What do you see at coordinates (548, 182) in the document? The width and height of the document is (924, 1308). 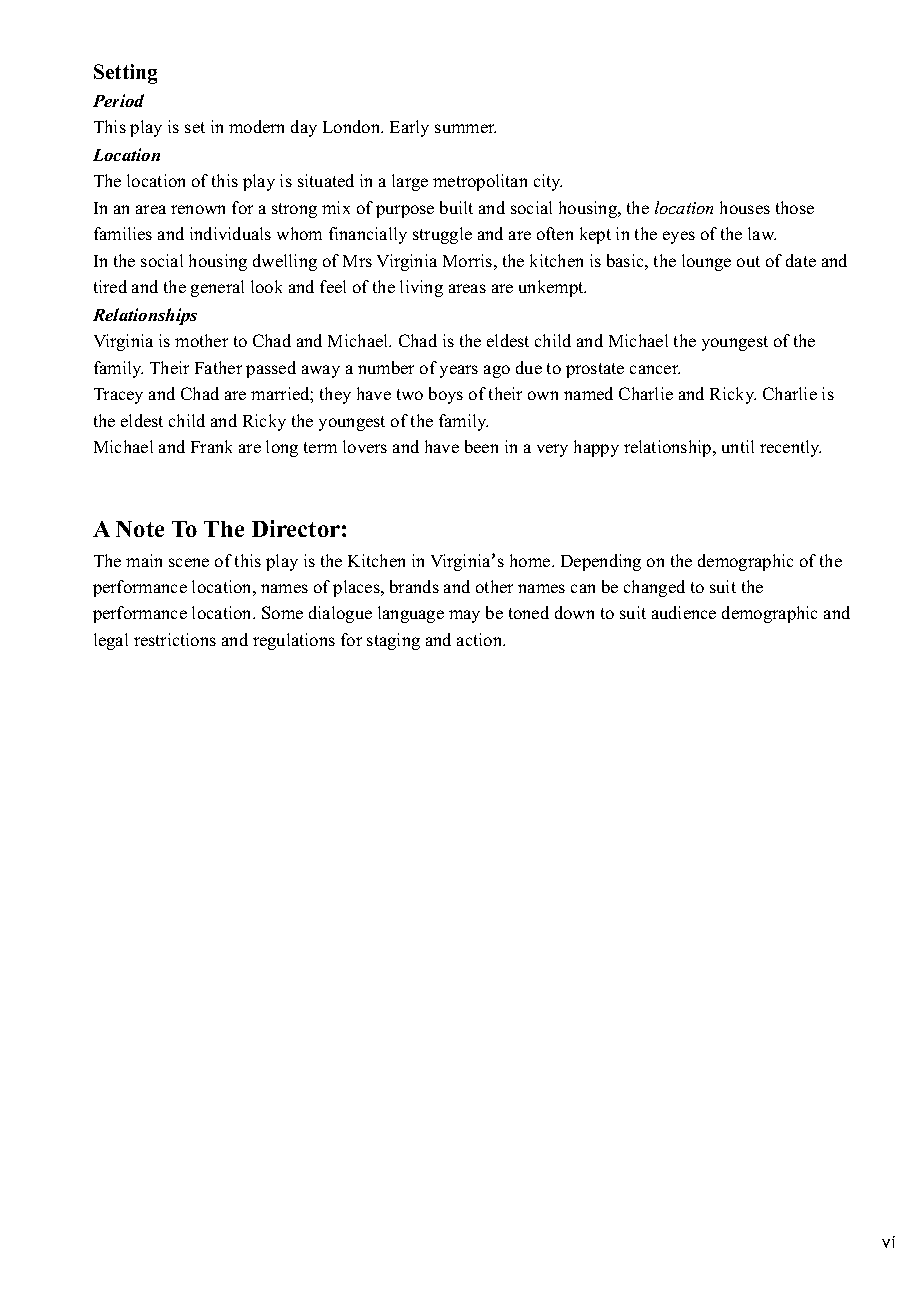 I see `city` at bounding box center [548, 182].
